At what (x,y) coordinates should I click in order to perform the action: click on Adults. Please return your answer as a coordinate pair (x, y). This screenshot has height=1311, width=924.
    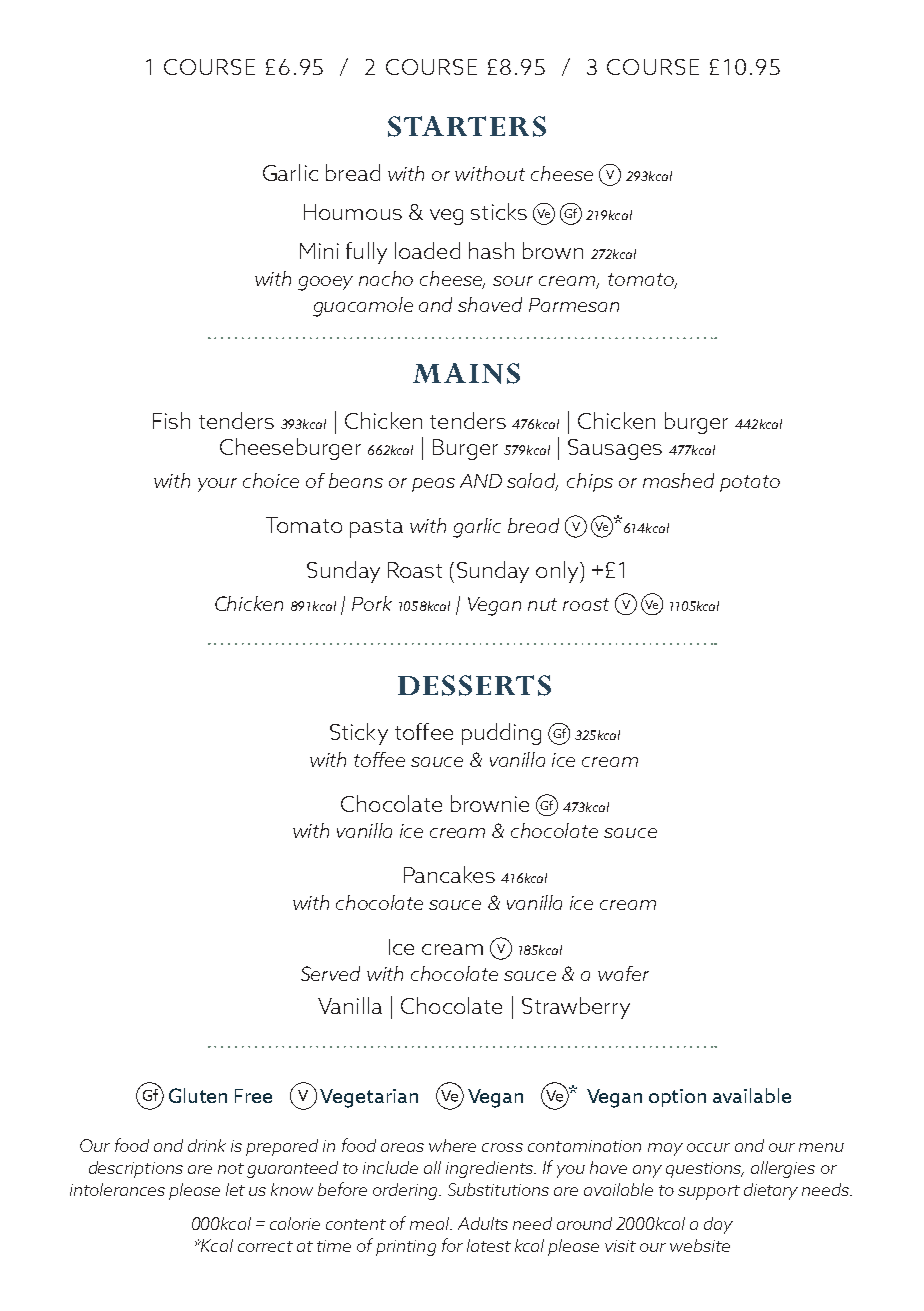
    Looking at the image, I should click on (483, 1223).
